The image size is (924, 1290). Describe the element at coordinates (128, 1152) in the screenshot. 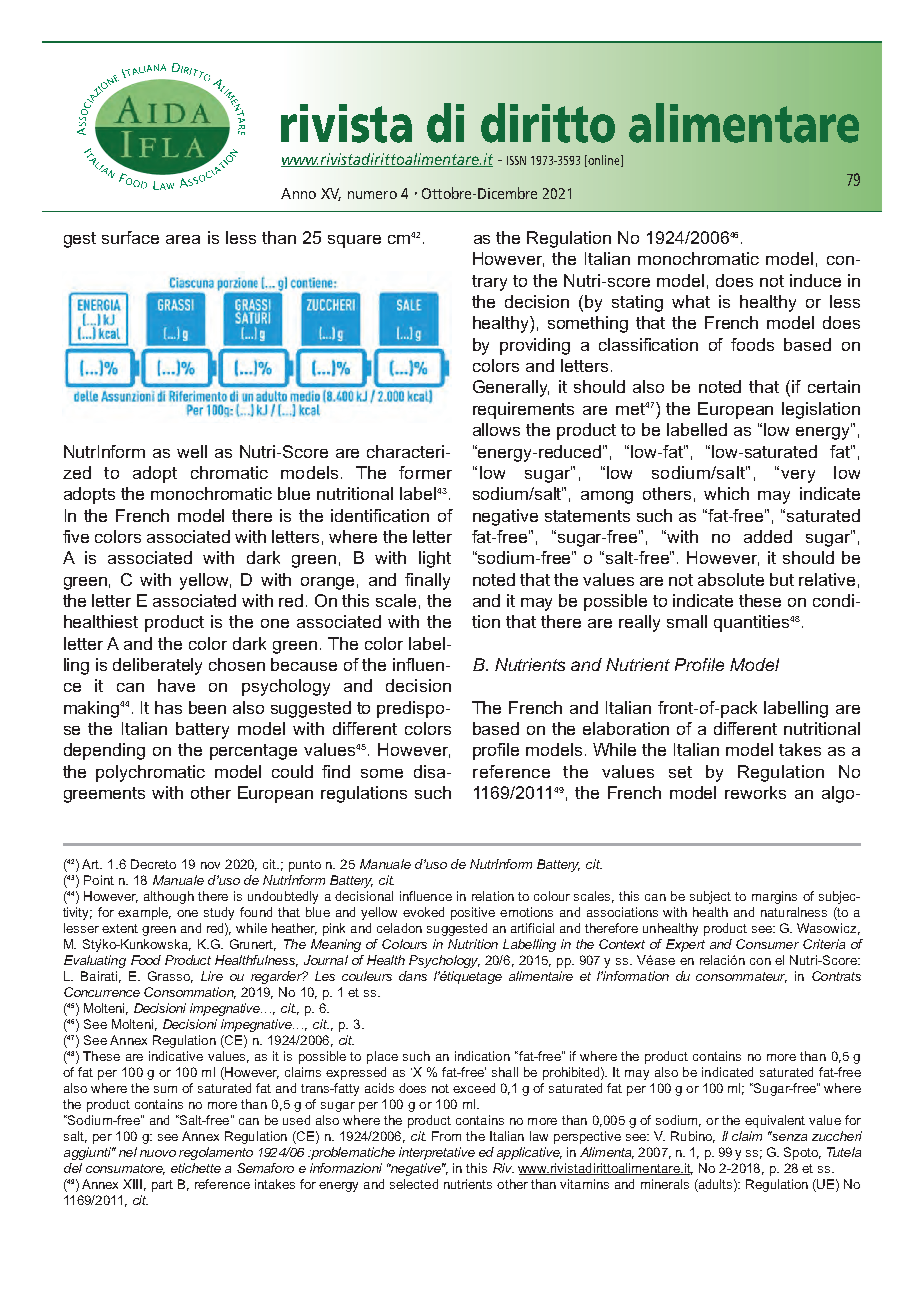

I see `nel` at that location.
